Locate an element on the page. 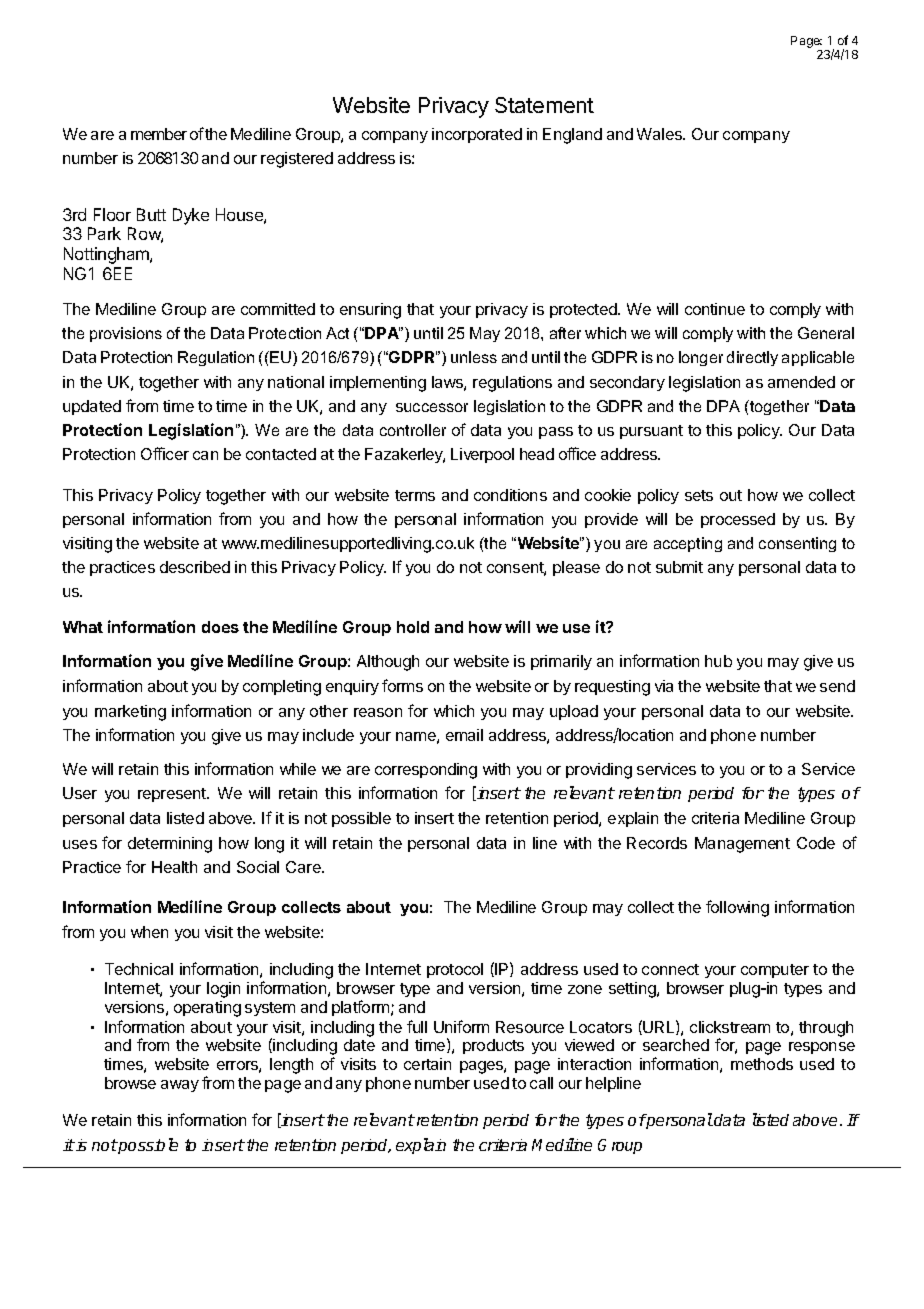  member is located at coordinates (159, 134).
